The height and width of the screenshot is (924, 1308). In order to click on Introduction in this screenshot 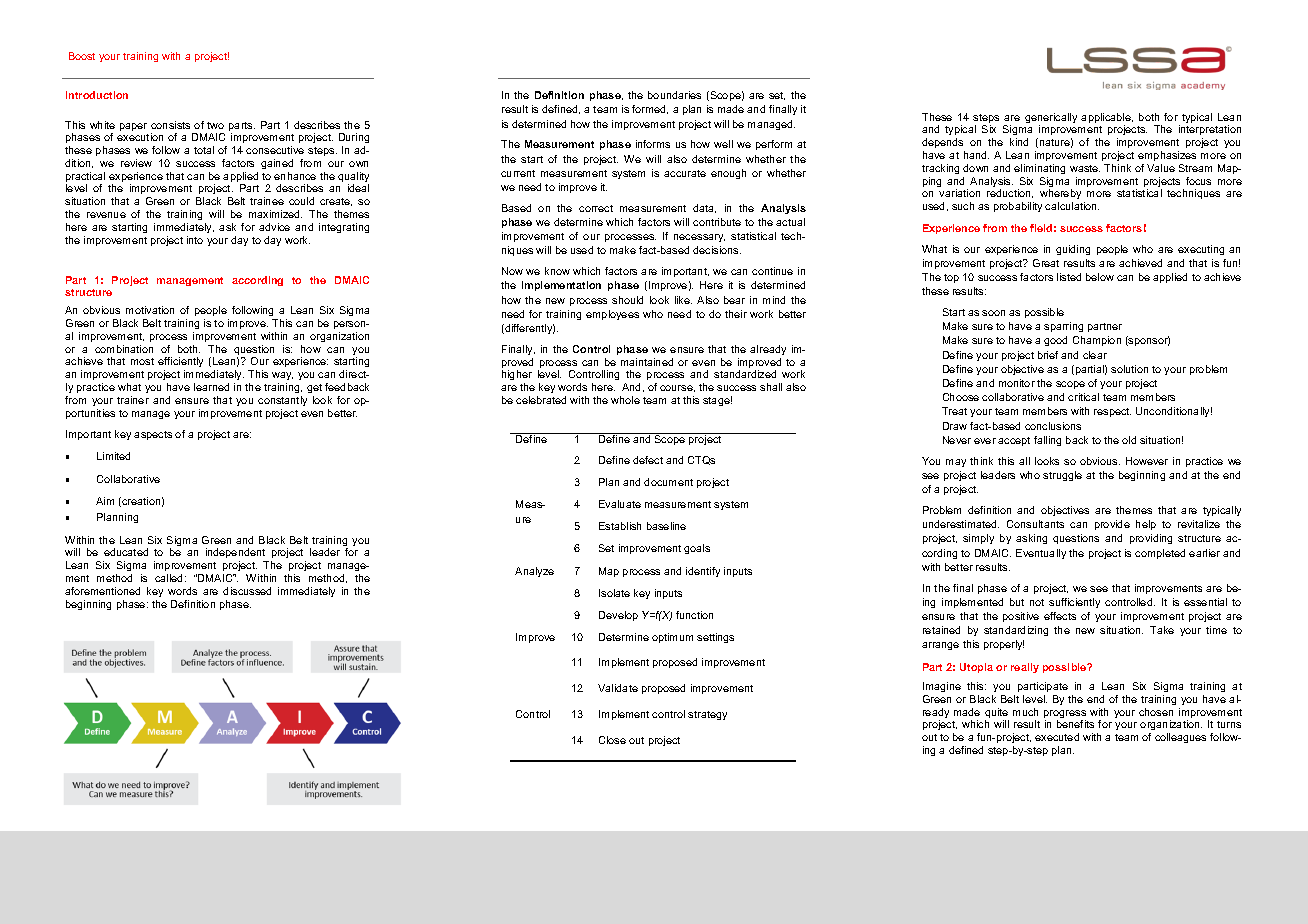, I will do `click(97, 95)`.
